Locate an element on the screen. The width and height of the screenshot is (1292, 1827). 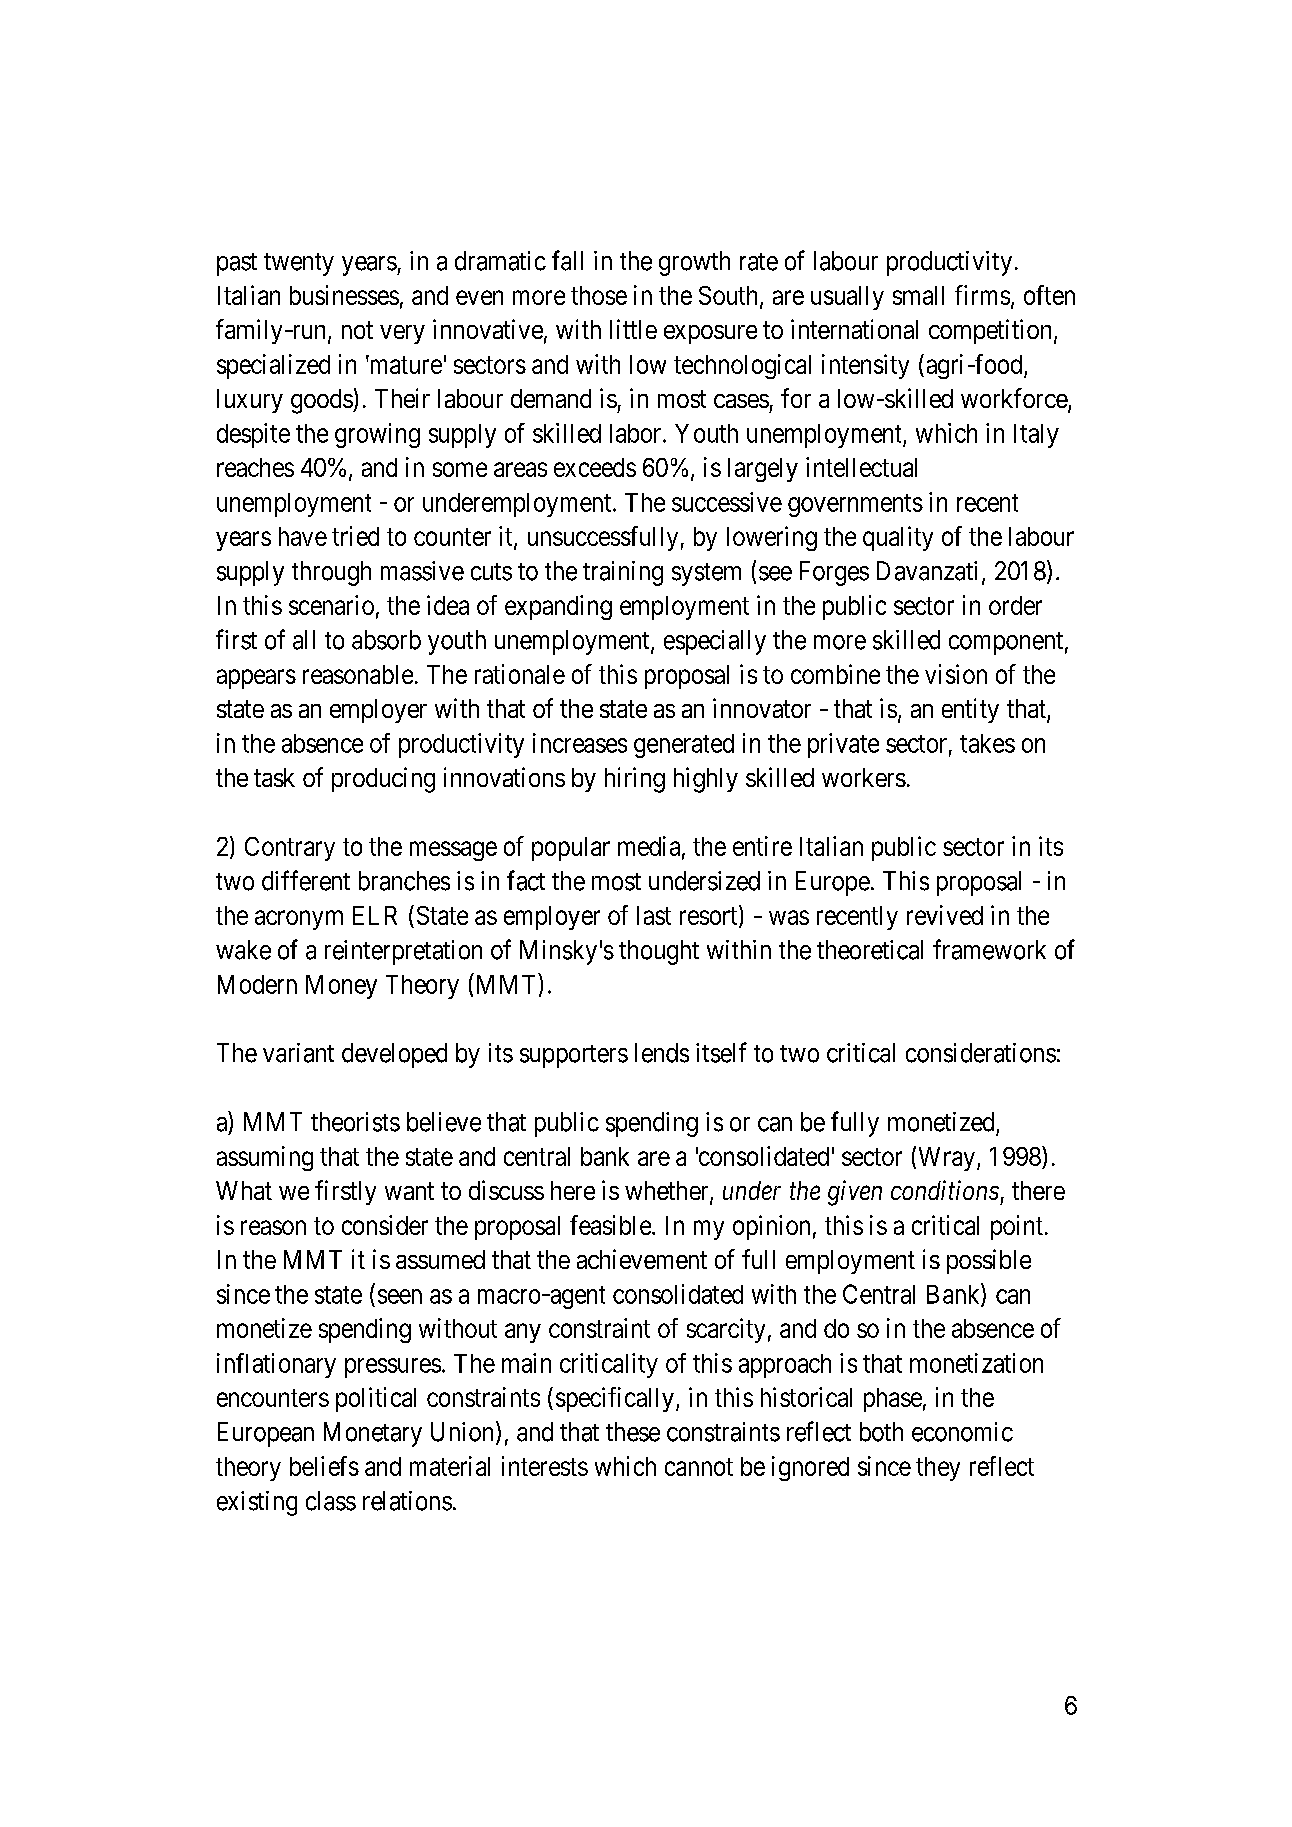
these is located at coordinates (633, 1432).
